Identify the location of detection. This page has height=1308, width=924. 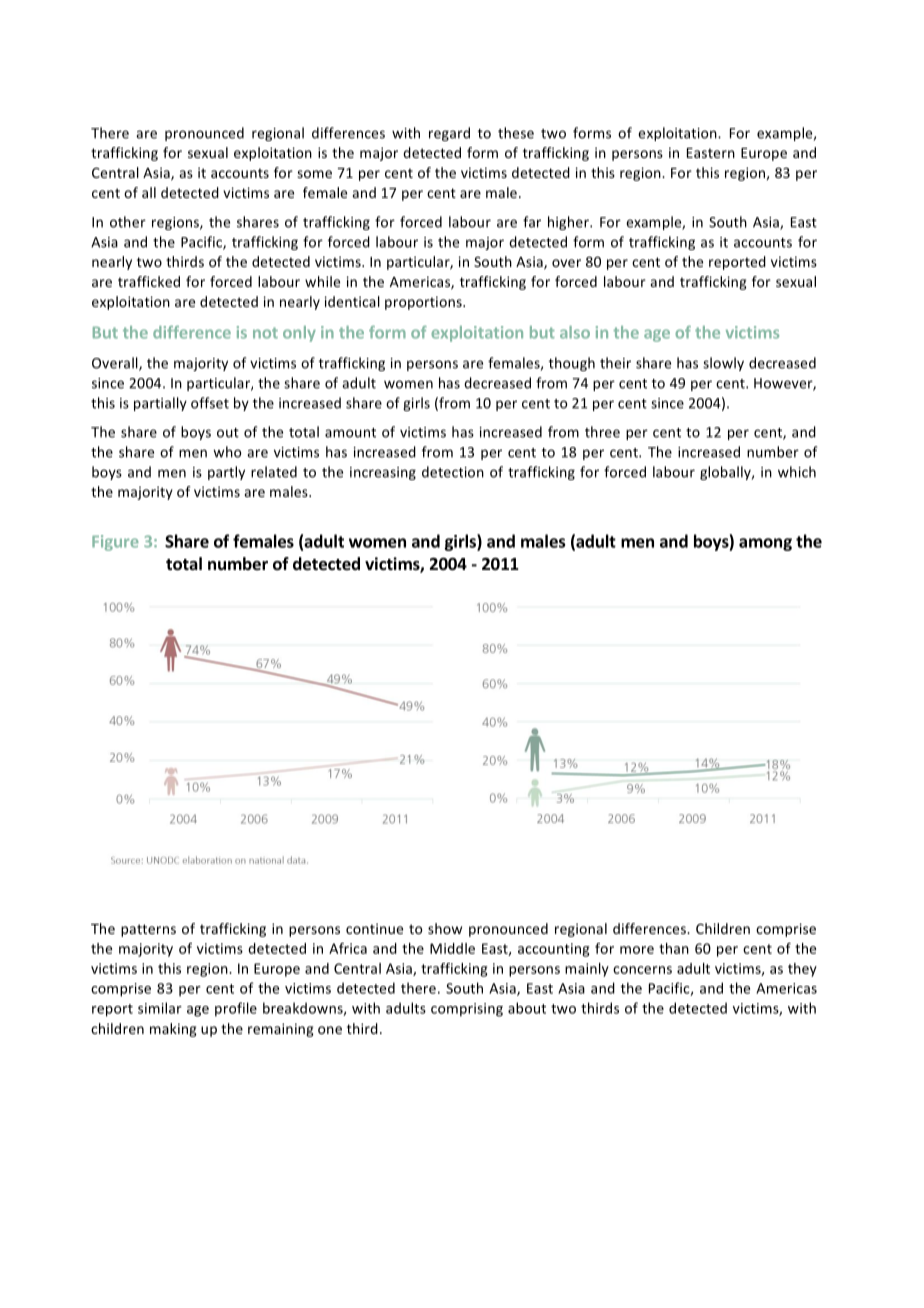
(453, 472).
